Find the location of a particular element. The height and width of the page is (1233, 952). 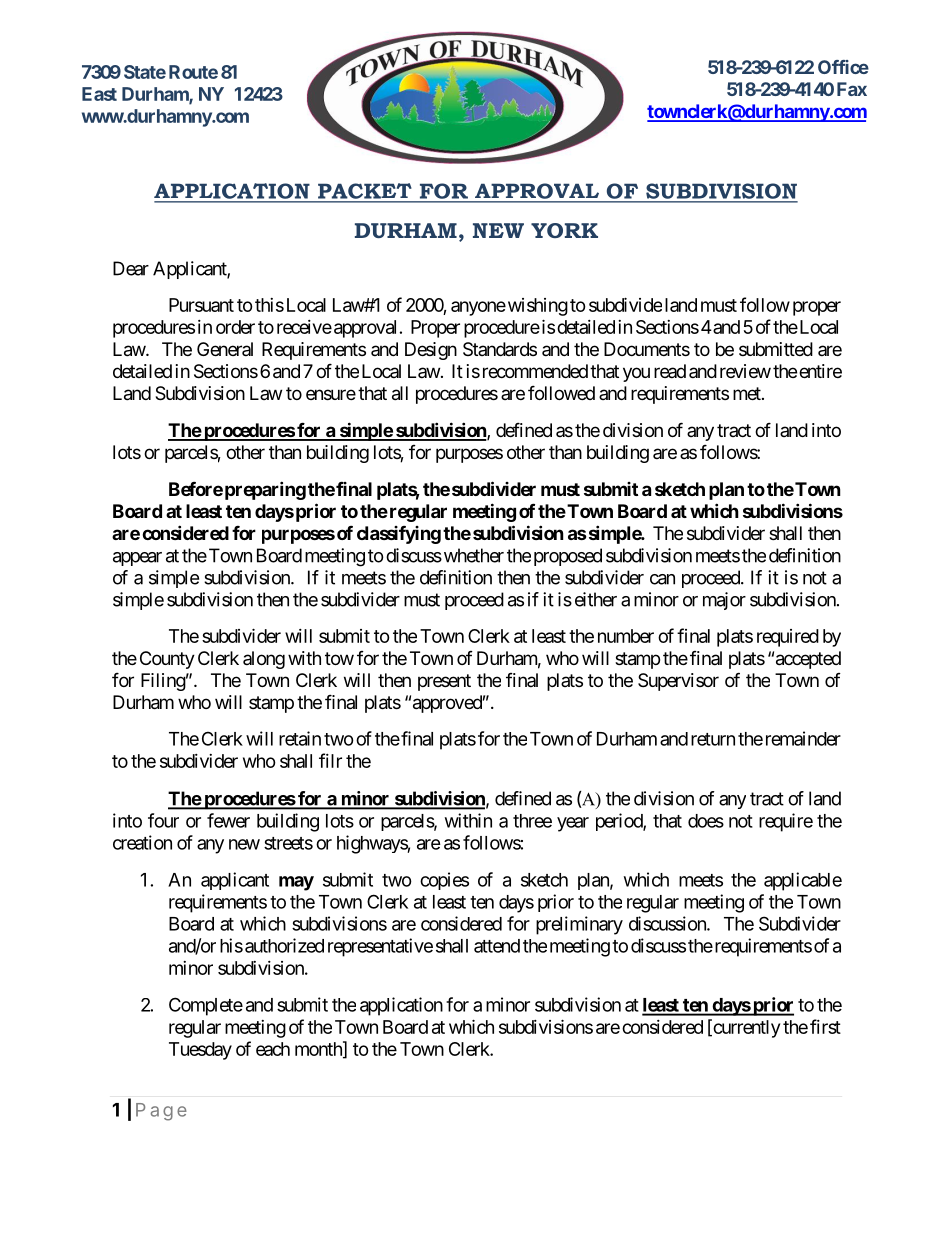

General is located at coordinates (225, 349).
